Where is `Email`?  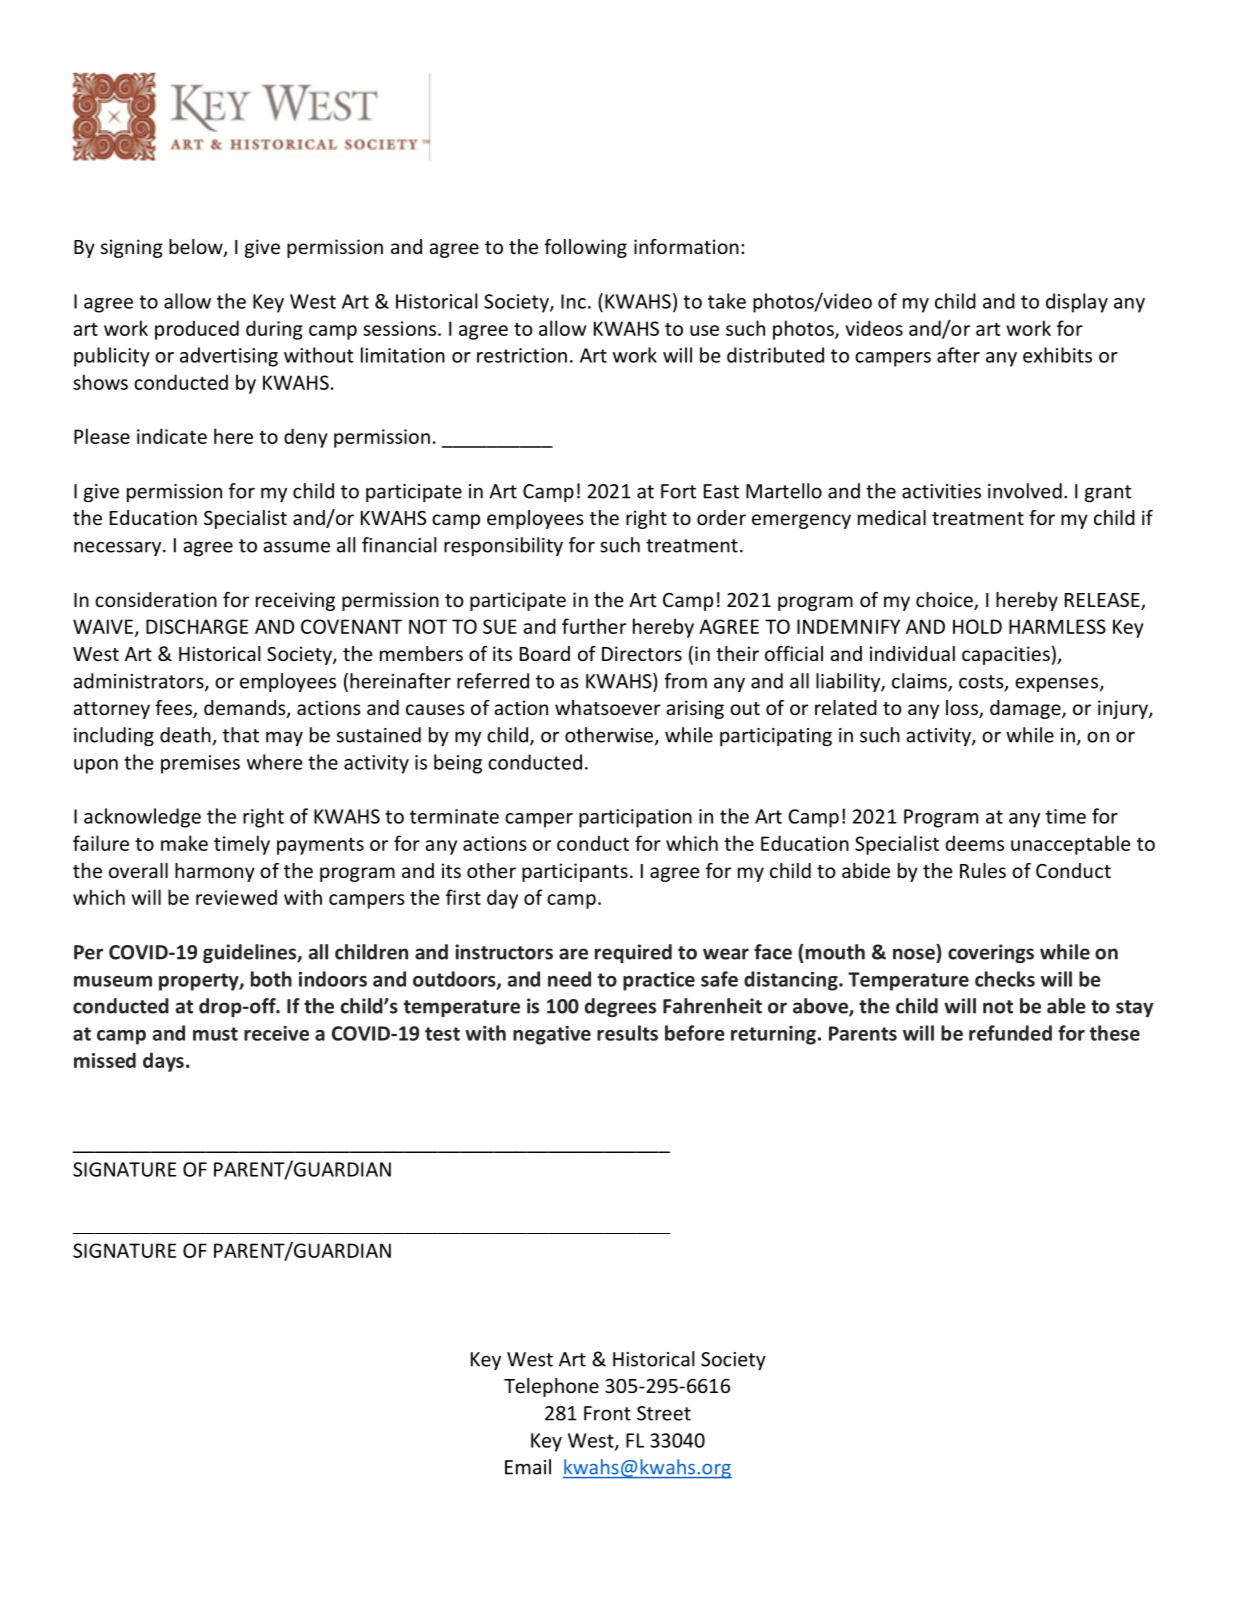
Email is located at coordinates (528, 1467).
